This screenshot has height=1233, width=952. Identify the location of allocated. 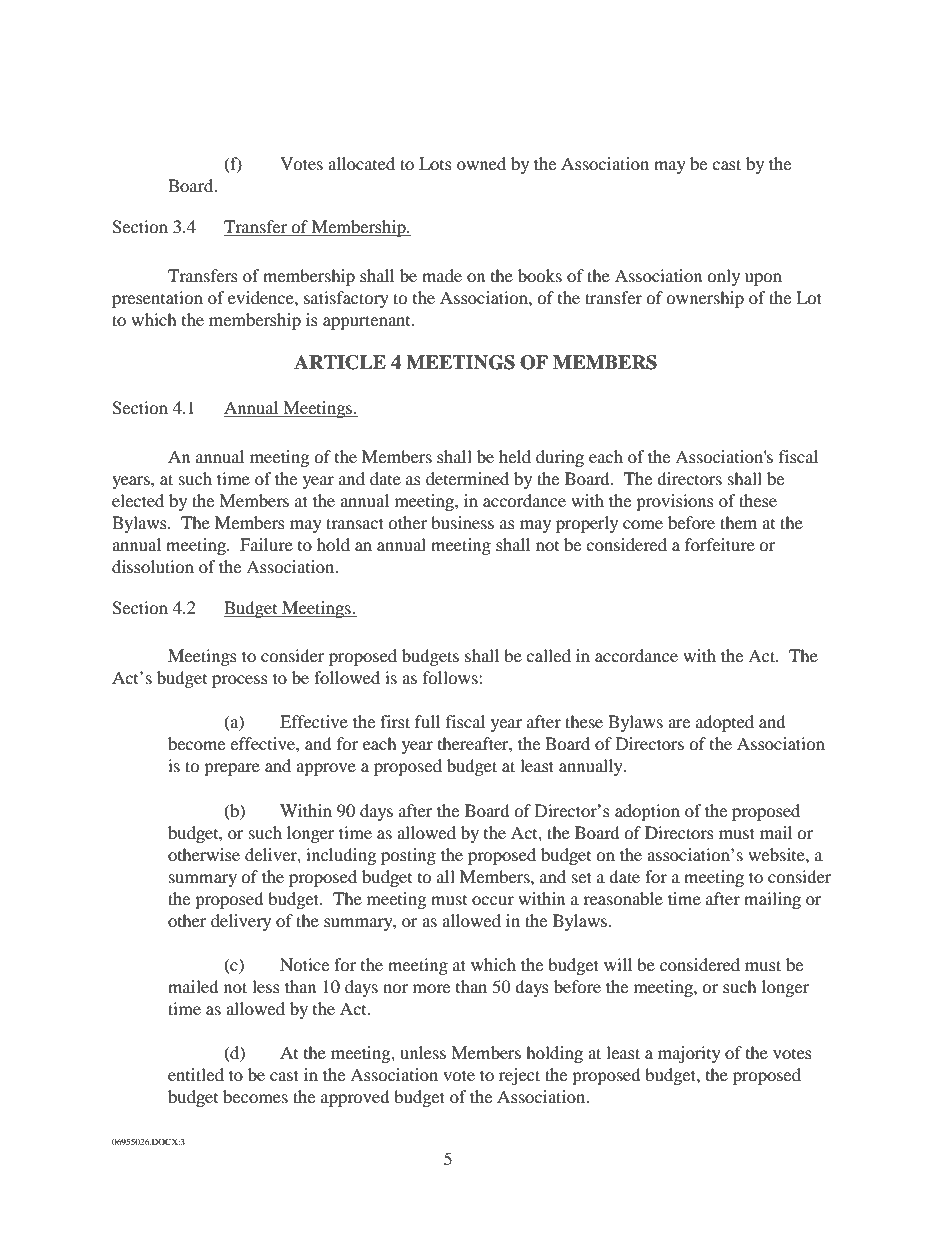
(361, 163).
